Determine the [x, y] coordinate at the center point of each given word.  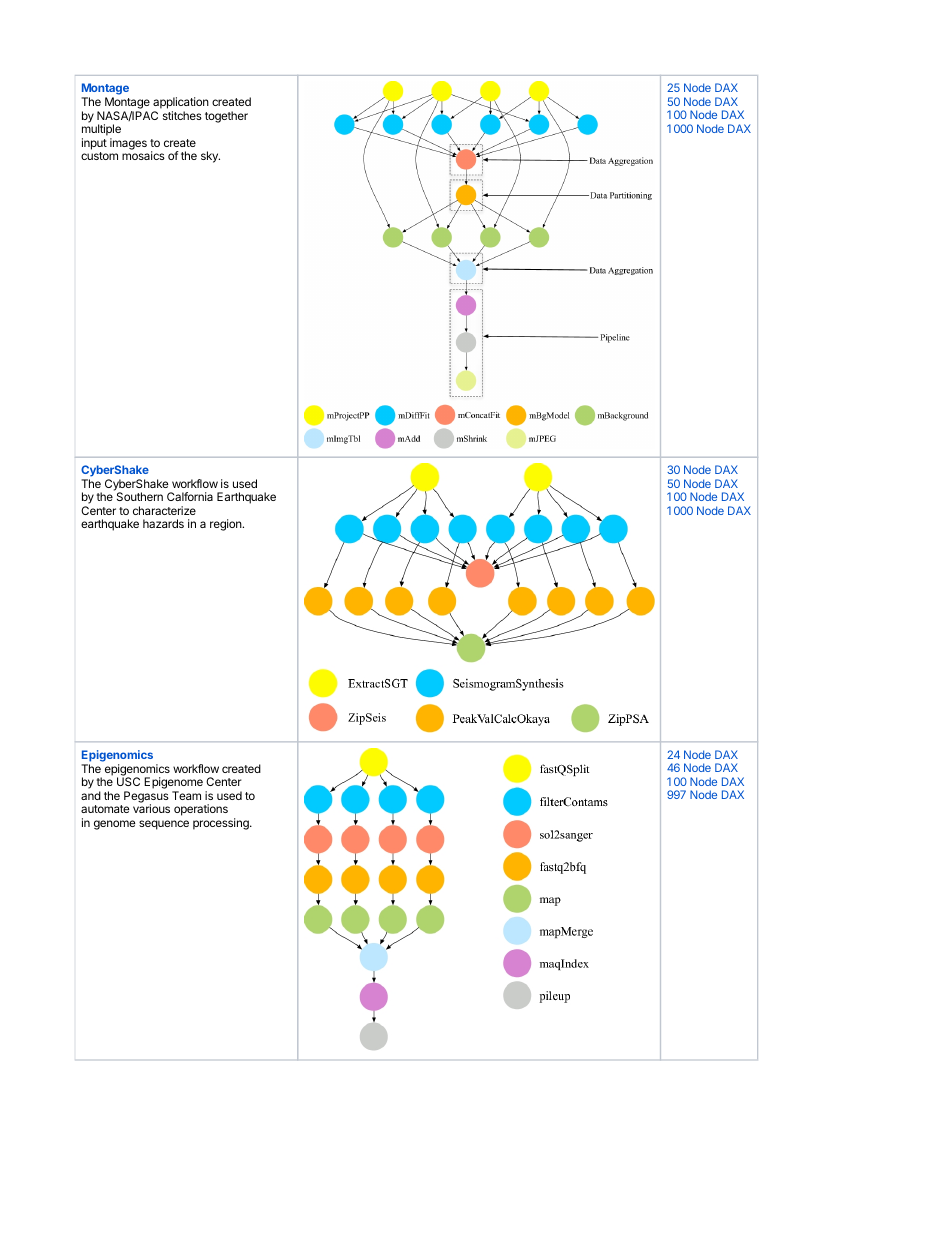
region [227, 525]
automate [105, 809]
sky [210, 157]
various [151, 808]
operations [201, 810]
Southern [140, 496]
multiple [101, 130]
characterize [164, 510]
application [181, 103]
